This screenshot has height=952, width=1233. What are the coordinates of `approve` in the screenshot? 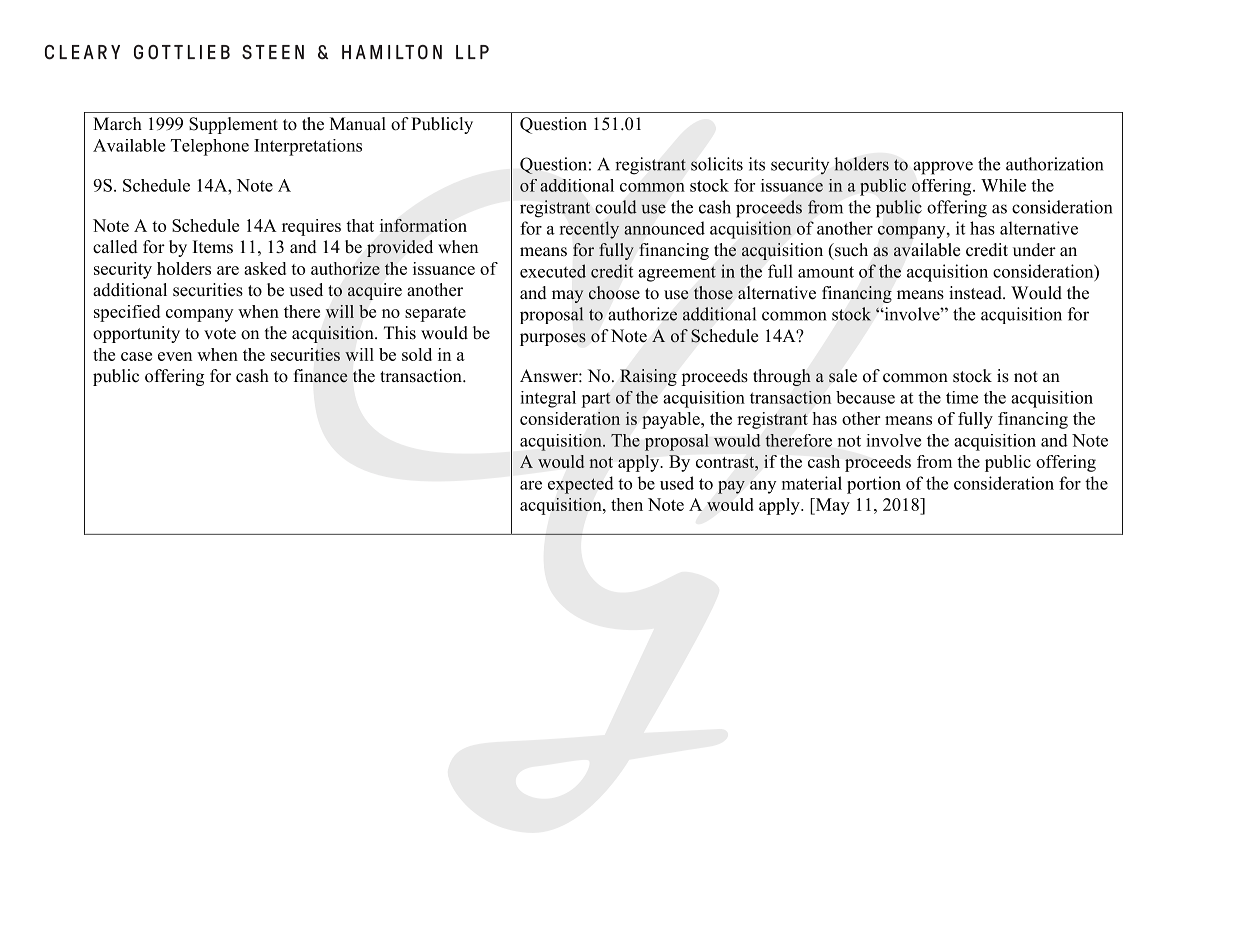 It's located at (943, 168).
